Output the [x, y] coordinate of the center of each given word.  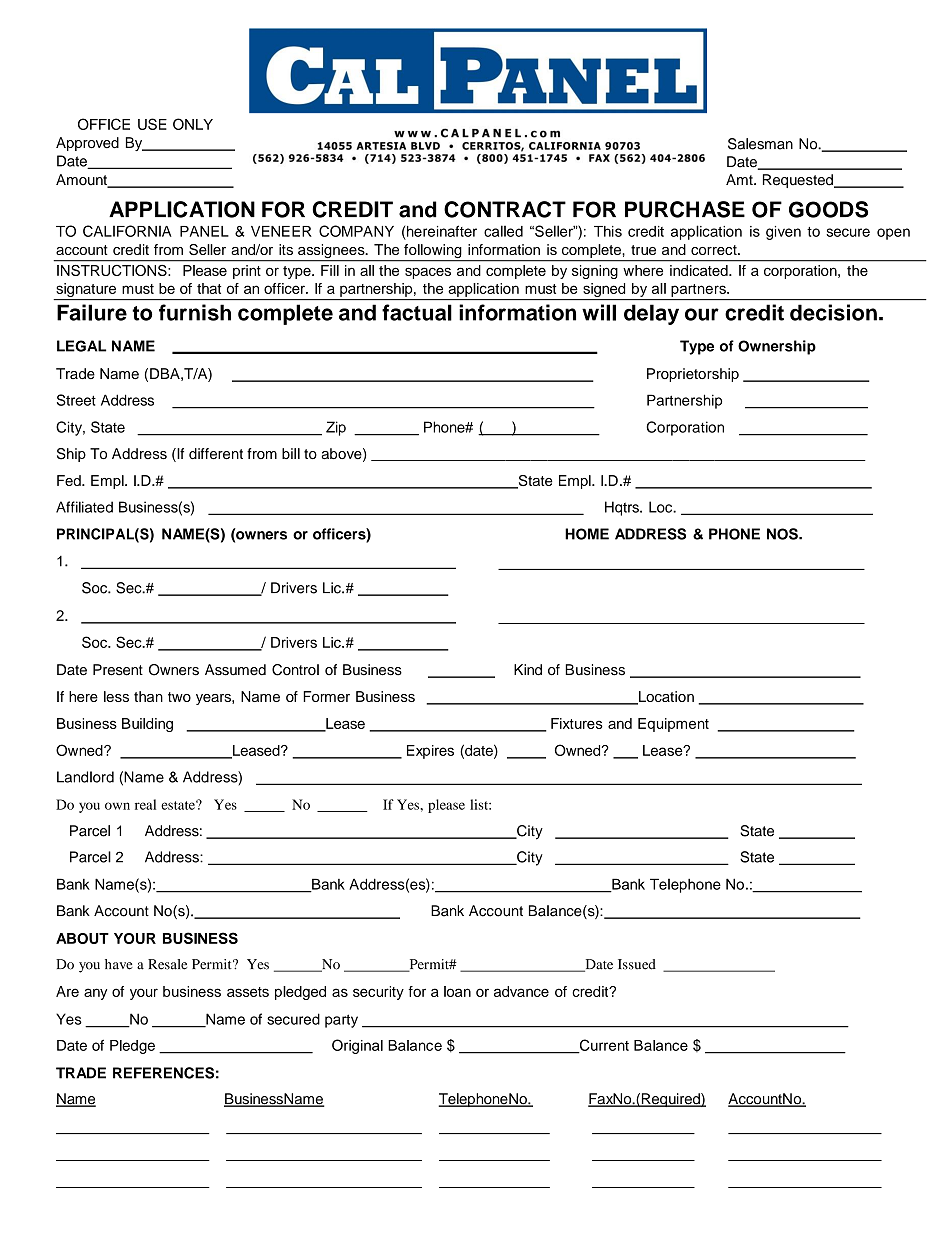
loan [457, 991]
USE [152, 124]
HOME [587, 534]
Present [118, 670]
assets [248, 992]
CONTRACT [505, 209]
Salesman [760, 144]
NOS [783, 534]
